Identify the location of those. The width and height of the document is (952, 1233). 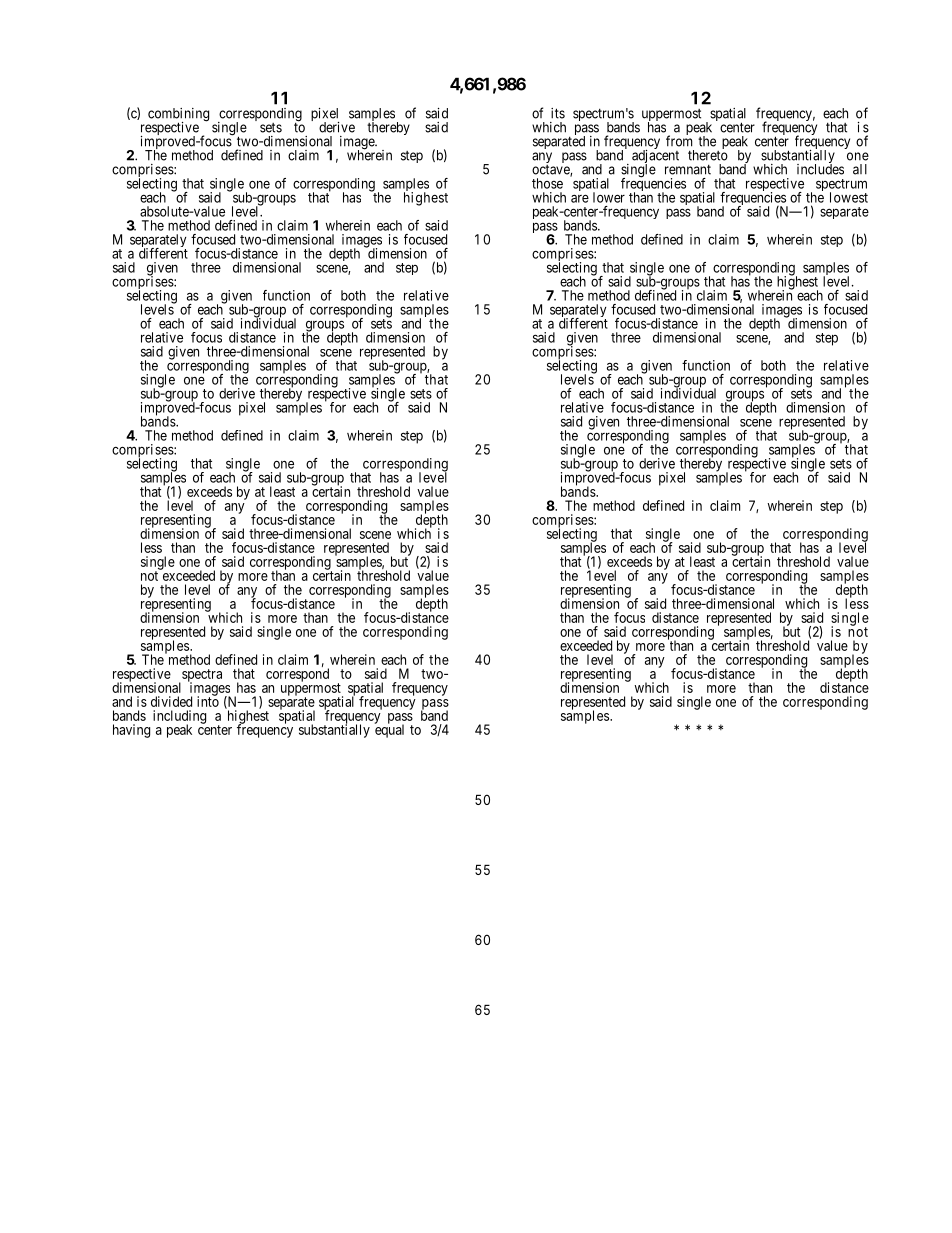
(547, 183).
